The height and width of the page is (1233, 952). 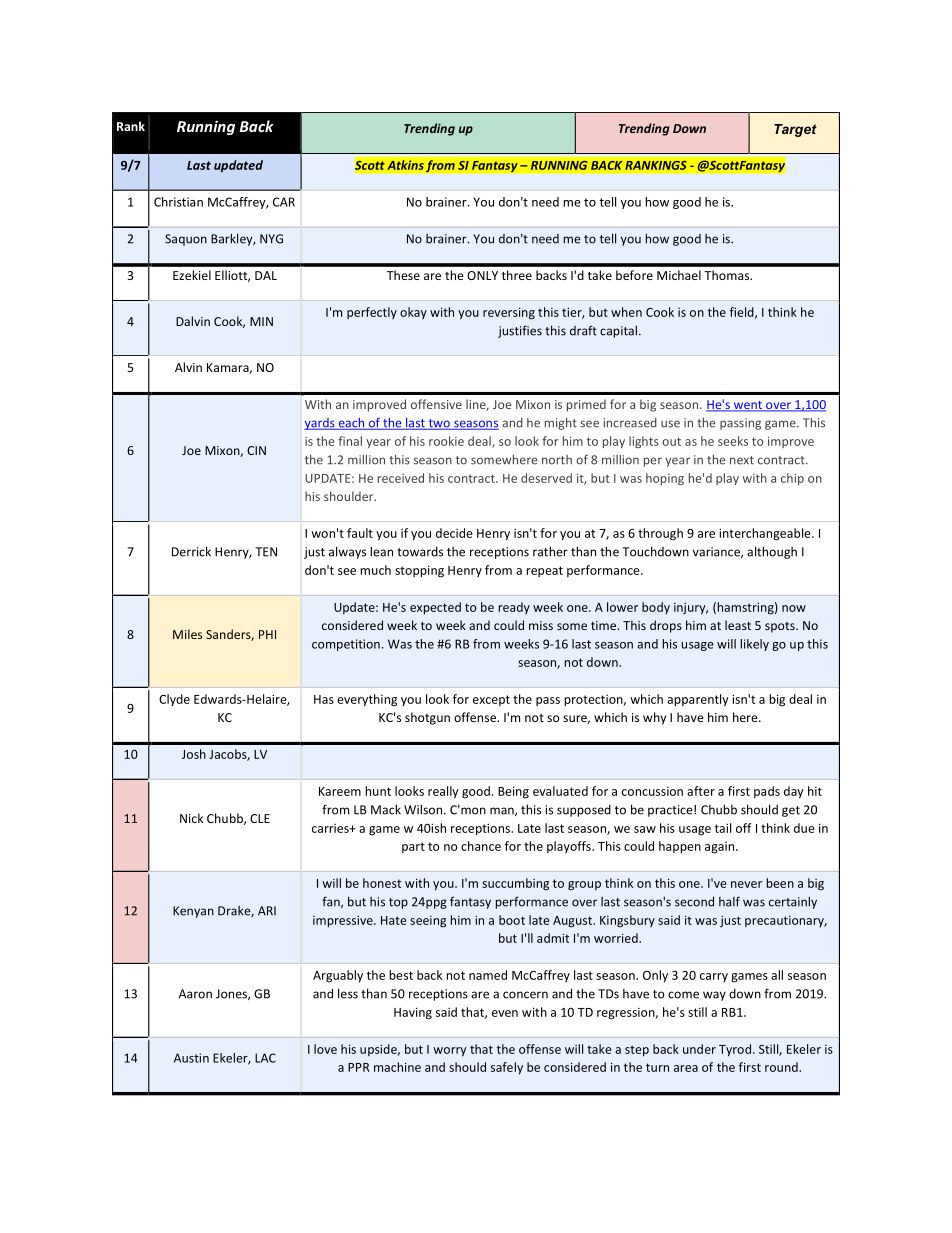 What do you see at coordinates (178, 202) in the page?
I see `Christian` at bounding box center [178, 202].
